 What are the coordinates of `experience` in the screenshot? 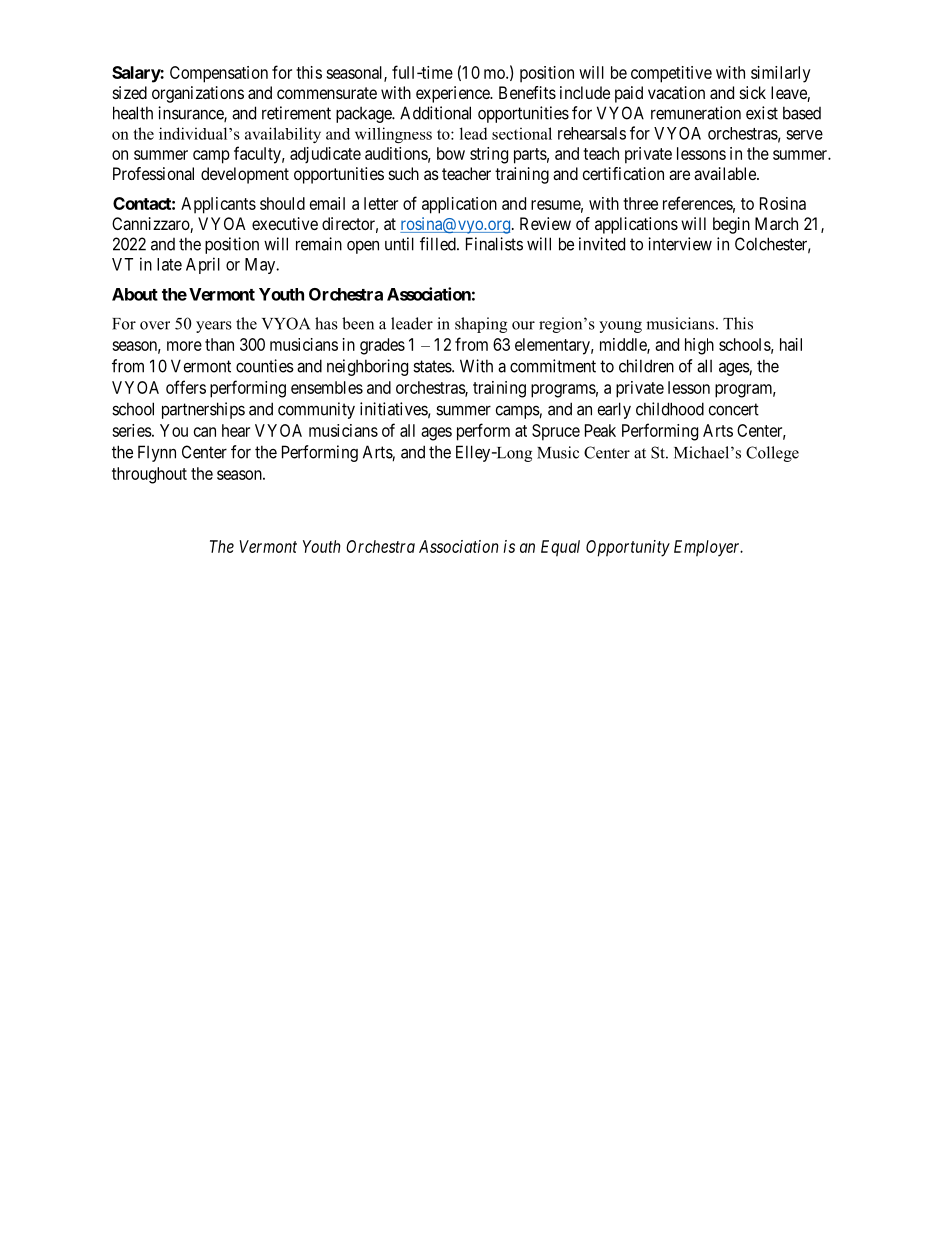 It's located at (453, 94).
